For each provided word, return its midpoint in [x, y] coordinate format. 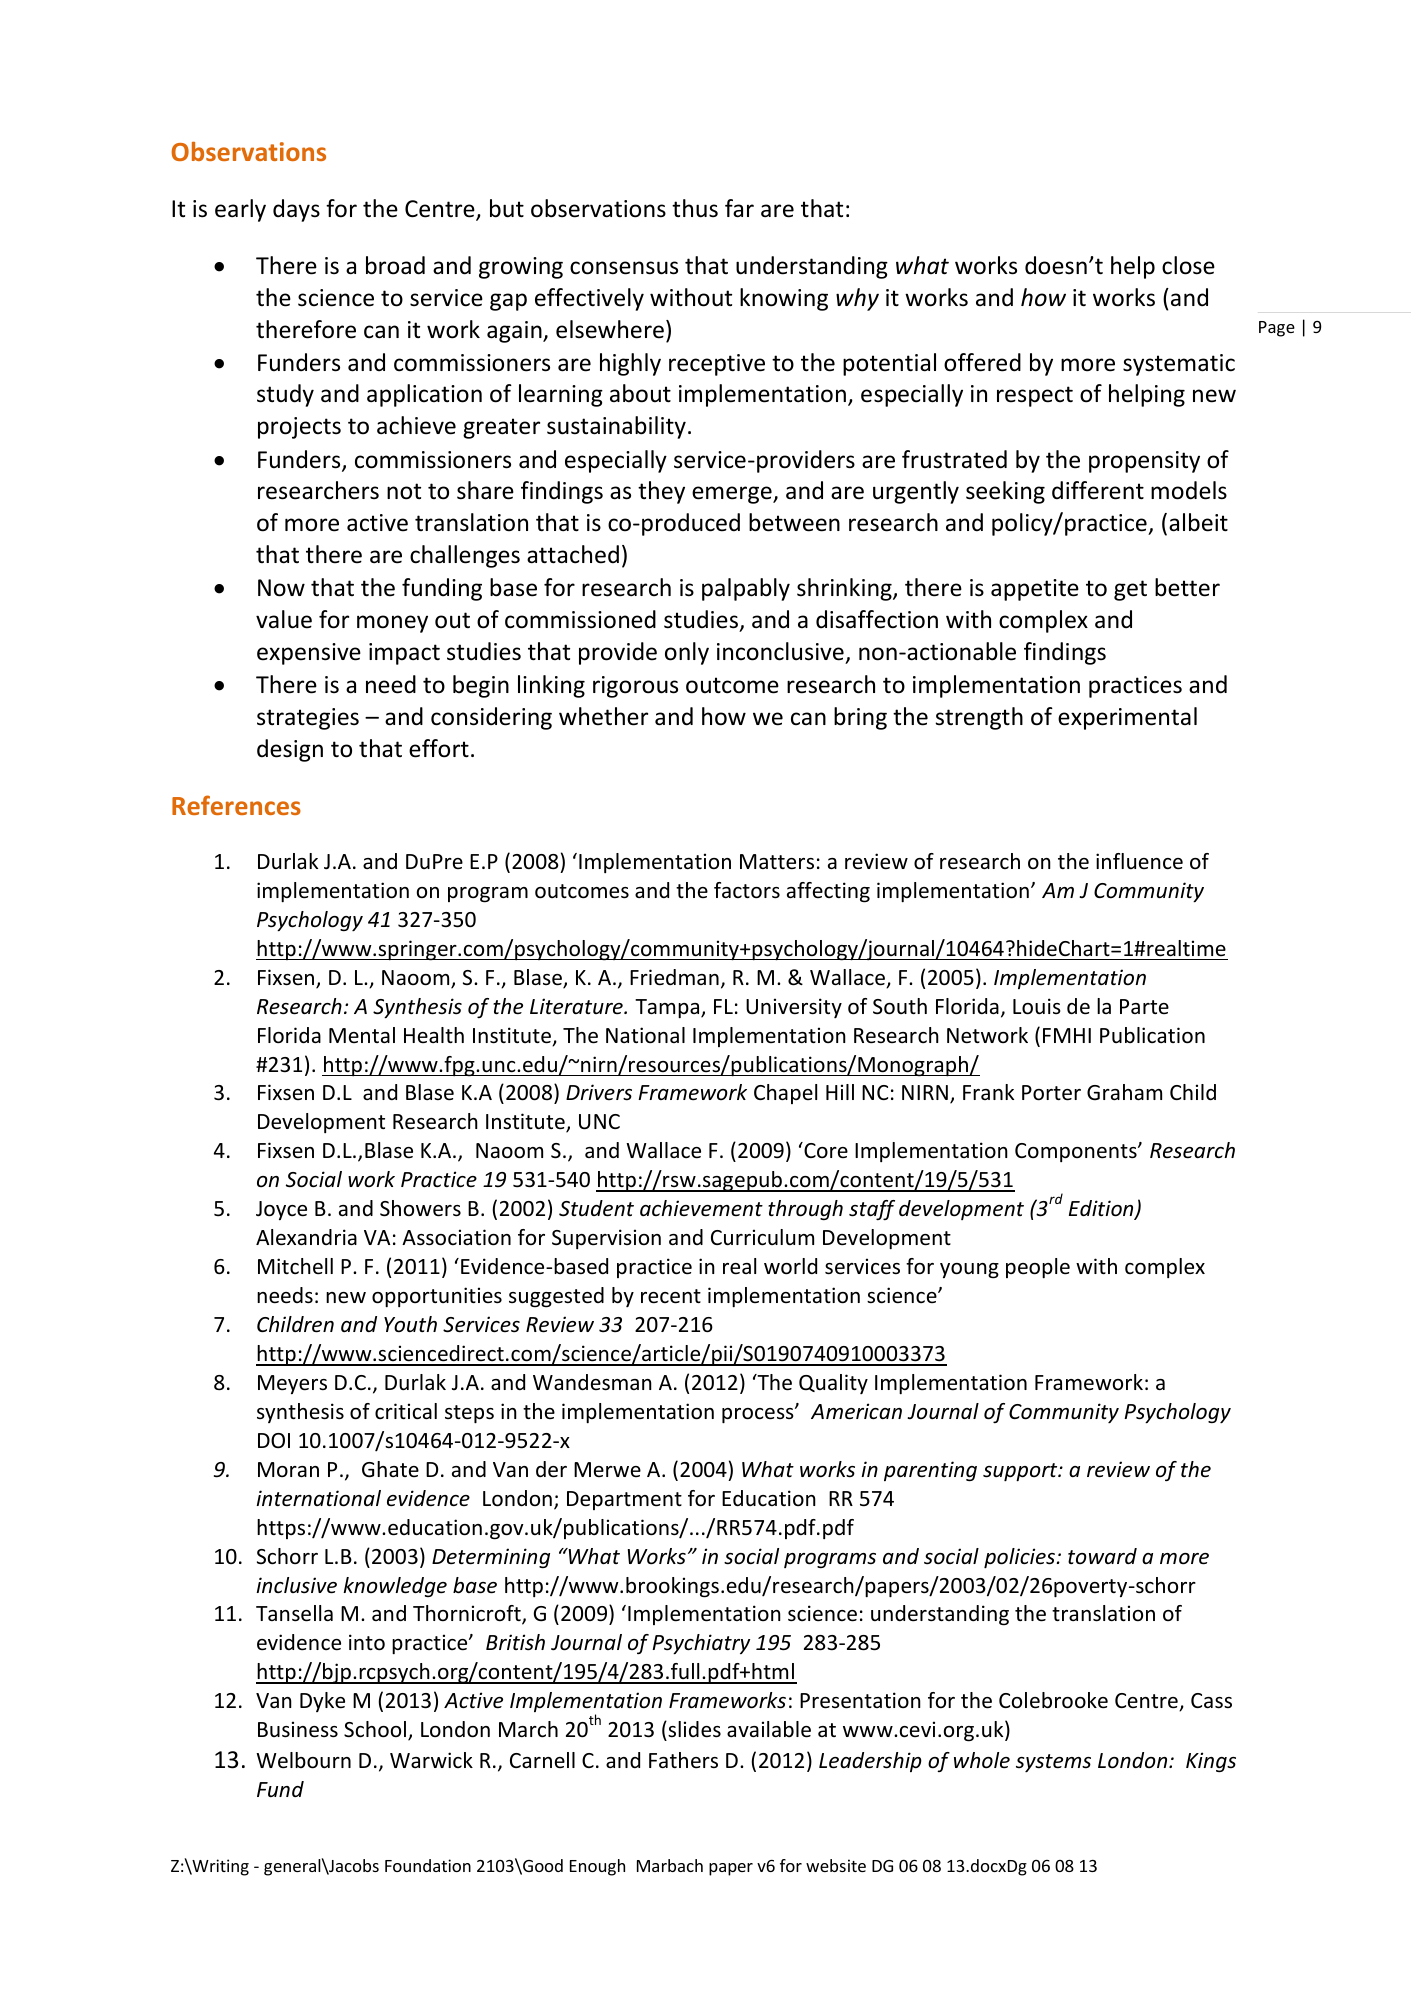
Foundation [428, 1865]
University [794, 1008]
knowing [784, 299]
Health [434, 1035]
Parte [1144, 1006]
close [1188, 265]
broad [395, 265]
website [836, 1865]
